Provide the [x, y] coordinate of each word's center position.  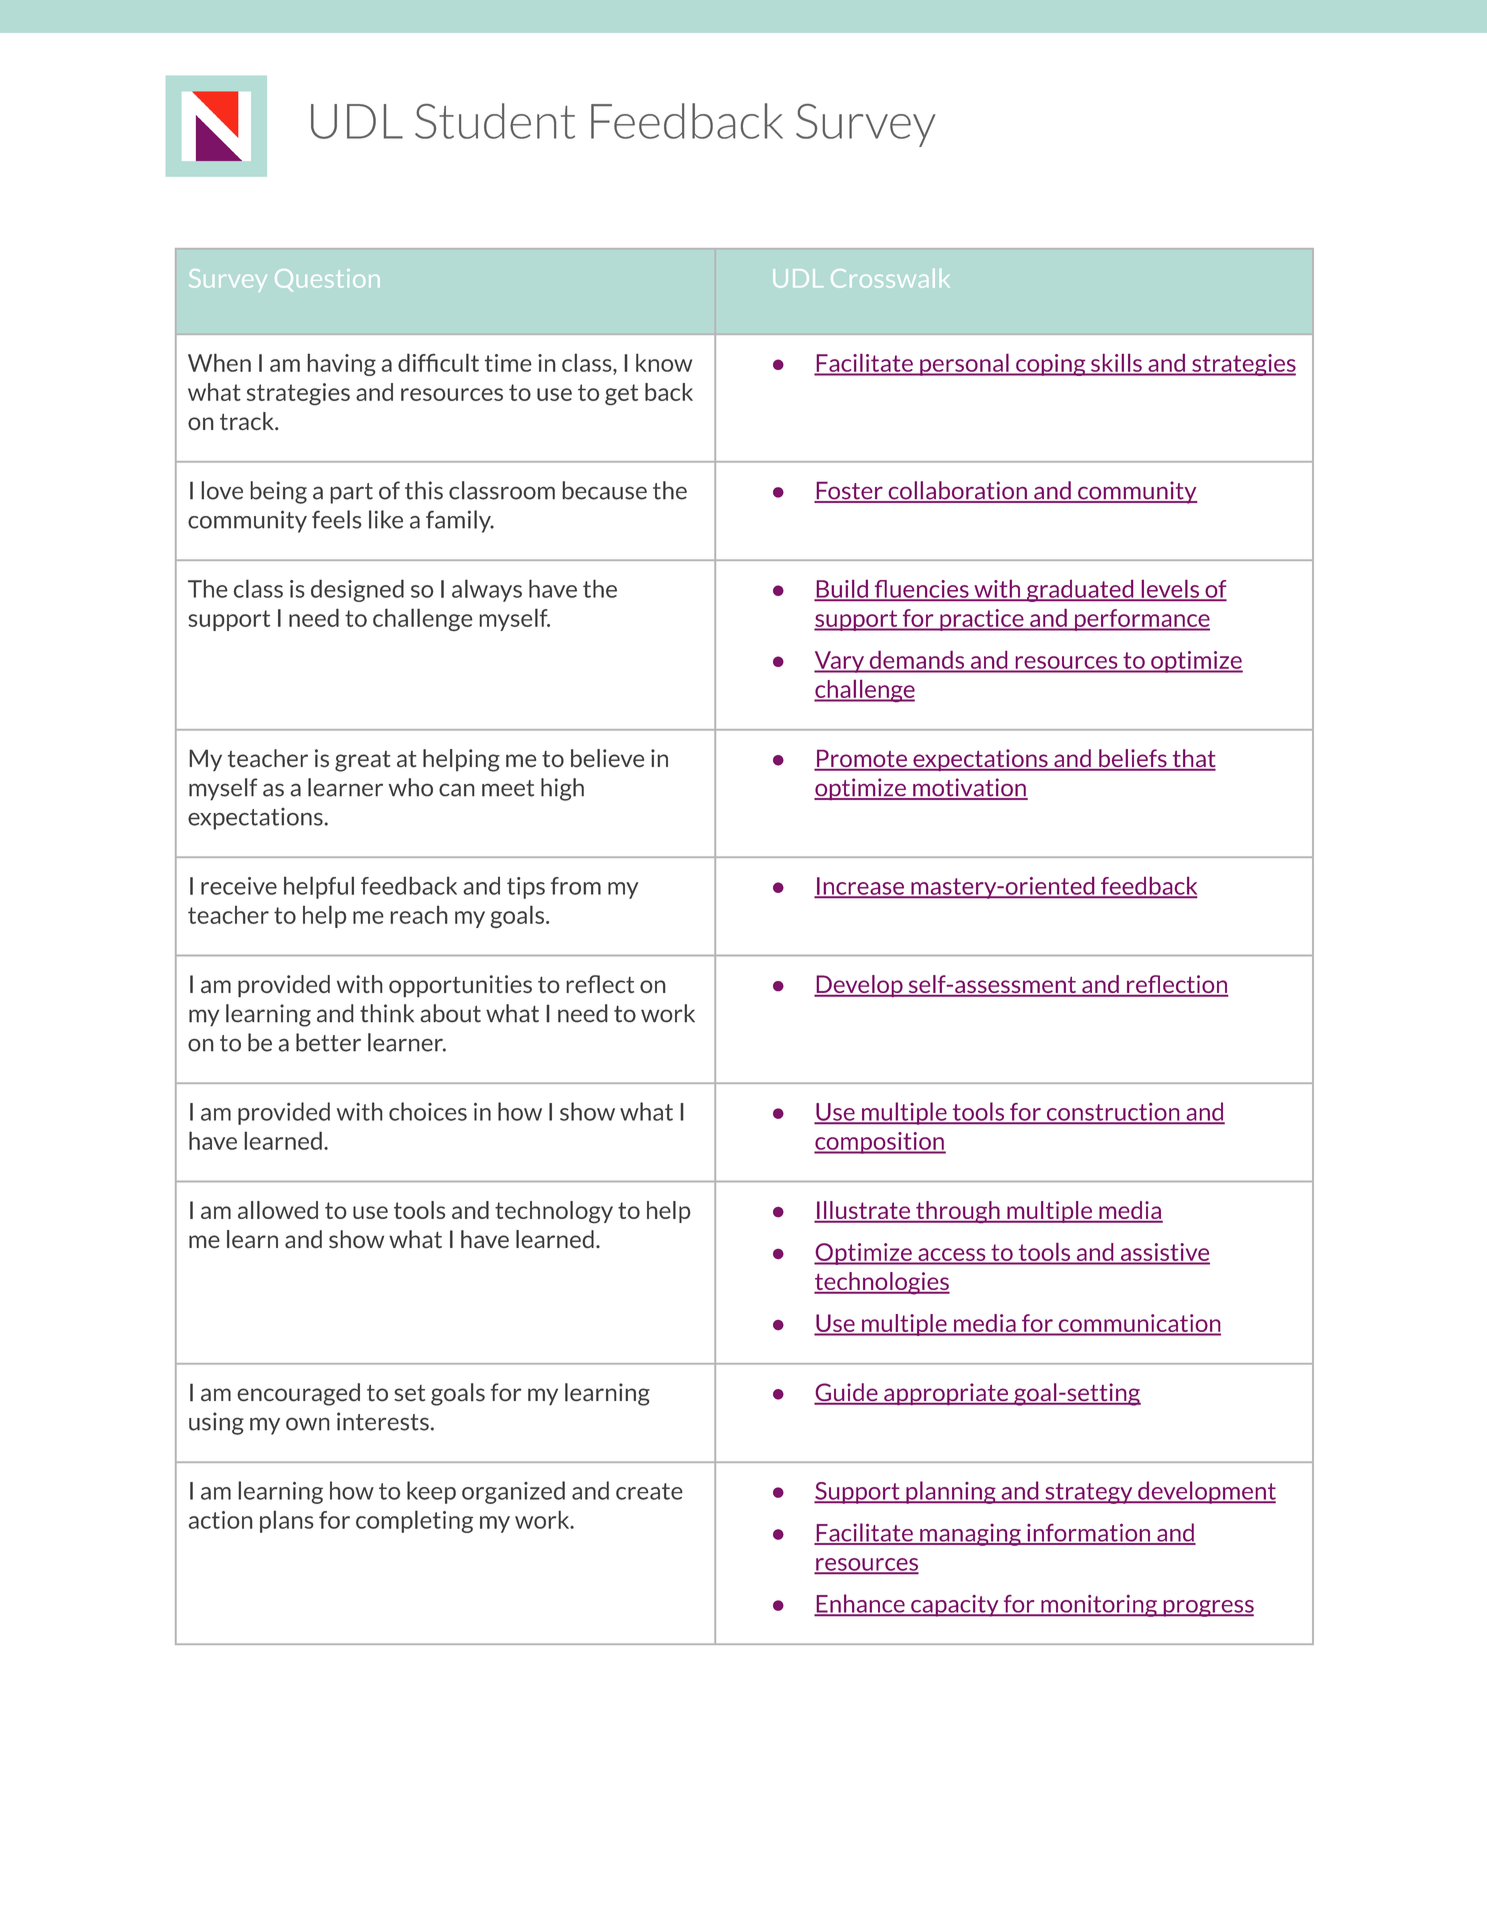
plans [287, 1521]
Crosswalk [890, 278]
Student [495, 121]
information [1089, 1534]
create [649, 1491]
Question [327, 280]
